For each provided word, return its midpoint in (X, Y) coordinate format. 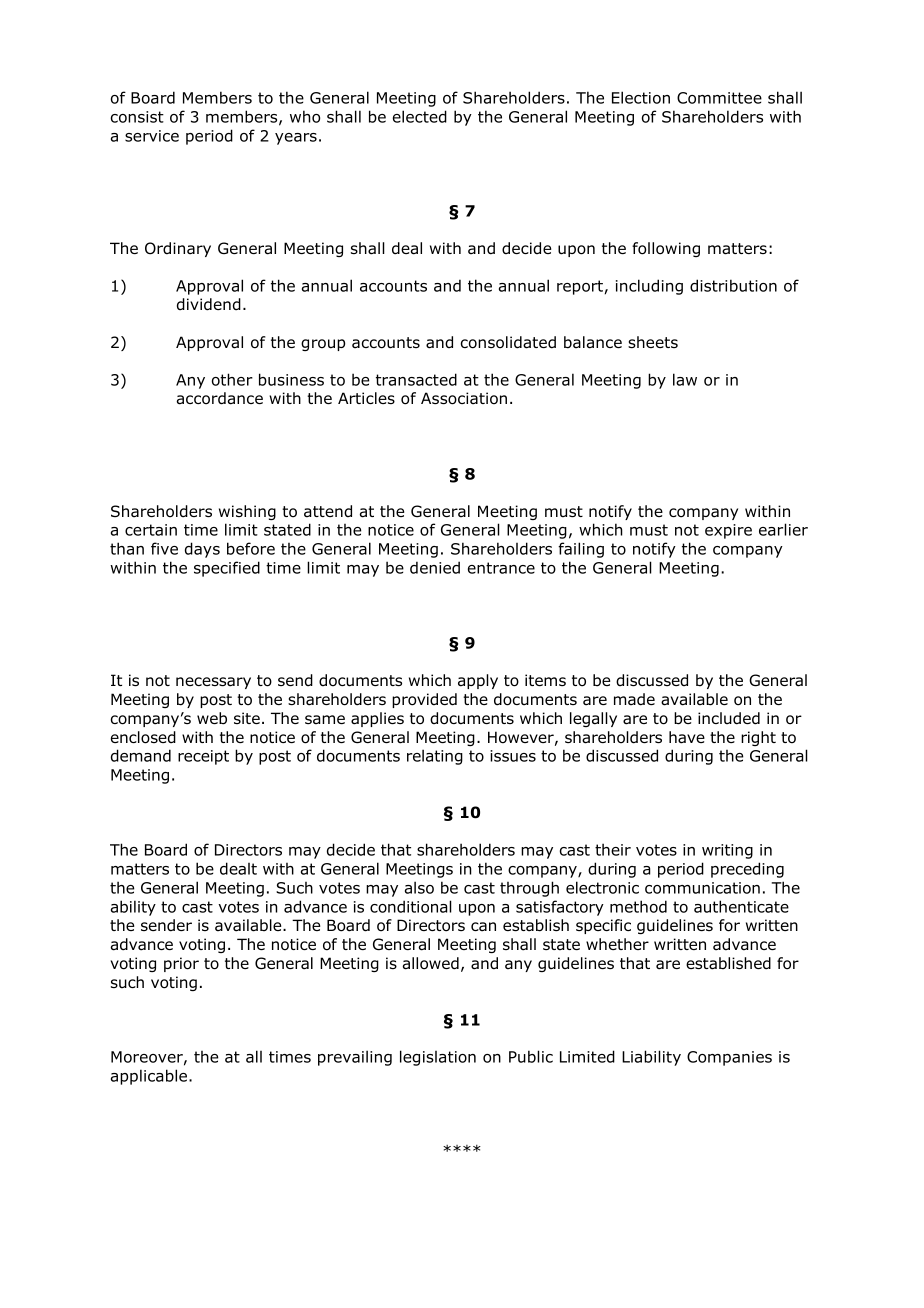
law (685, 379)
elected (420, 116)
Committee (719, 98)
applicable (150, 1077)
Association (464, 398)
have (687, 737)
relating (435, 757)
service (152, 136)
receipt (203, 757)
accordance (220, 398)
